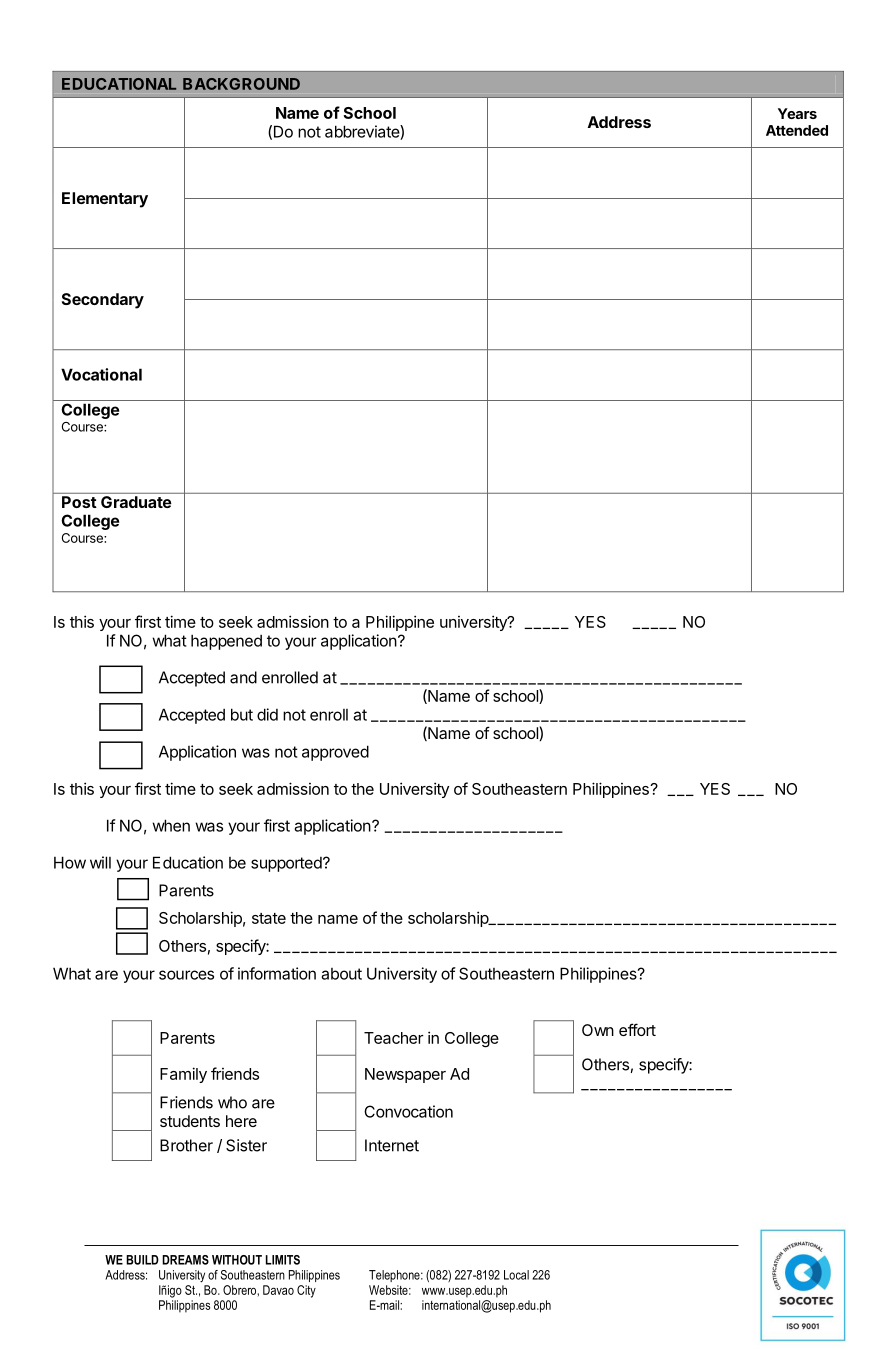 The height and width of the document is (1371, 896). I want to click on effort, so click(637, 1029).
